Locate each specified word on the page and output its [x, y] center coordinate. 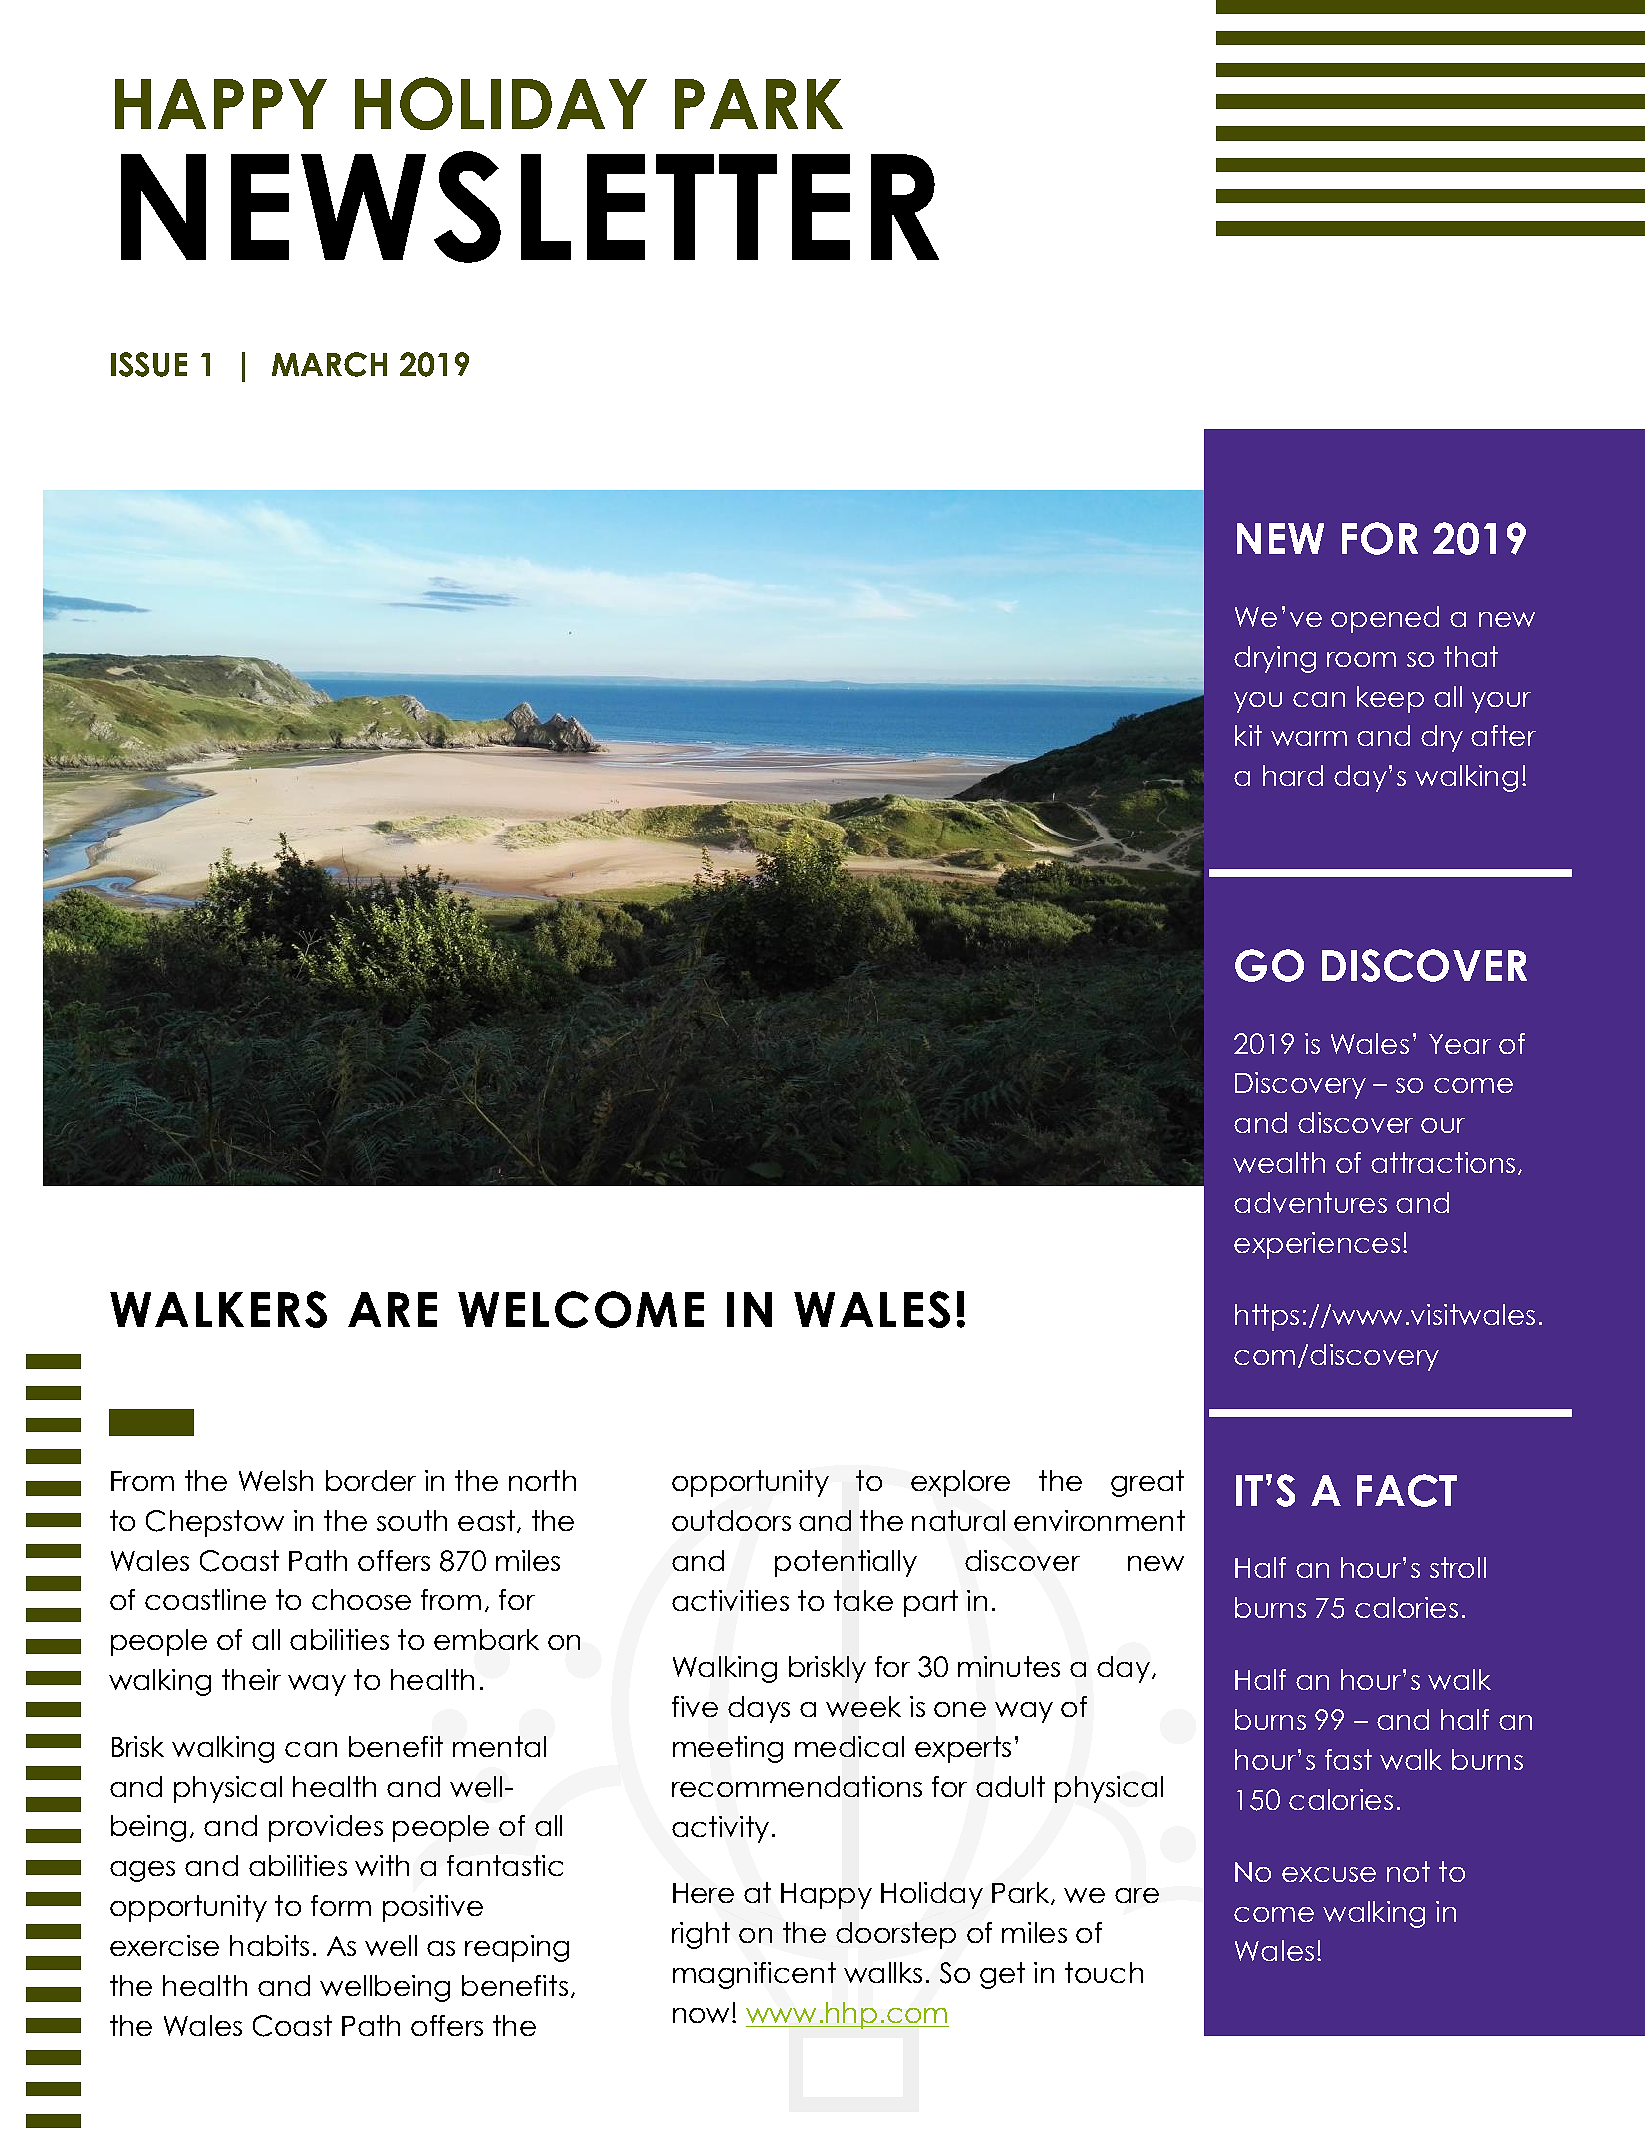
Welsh [276, 1480]
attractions [1443, 1162]
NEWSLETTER [530, 207]
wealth [1279, 1162]
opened [1385, 619]
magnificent [754, 1975]
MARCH [329, 364]
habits [269, 1945]
